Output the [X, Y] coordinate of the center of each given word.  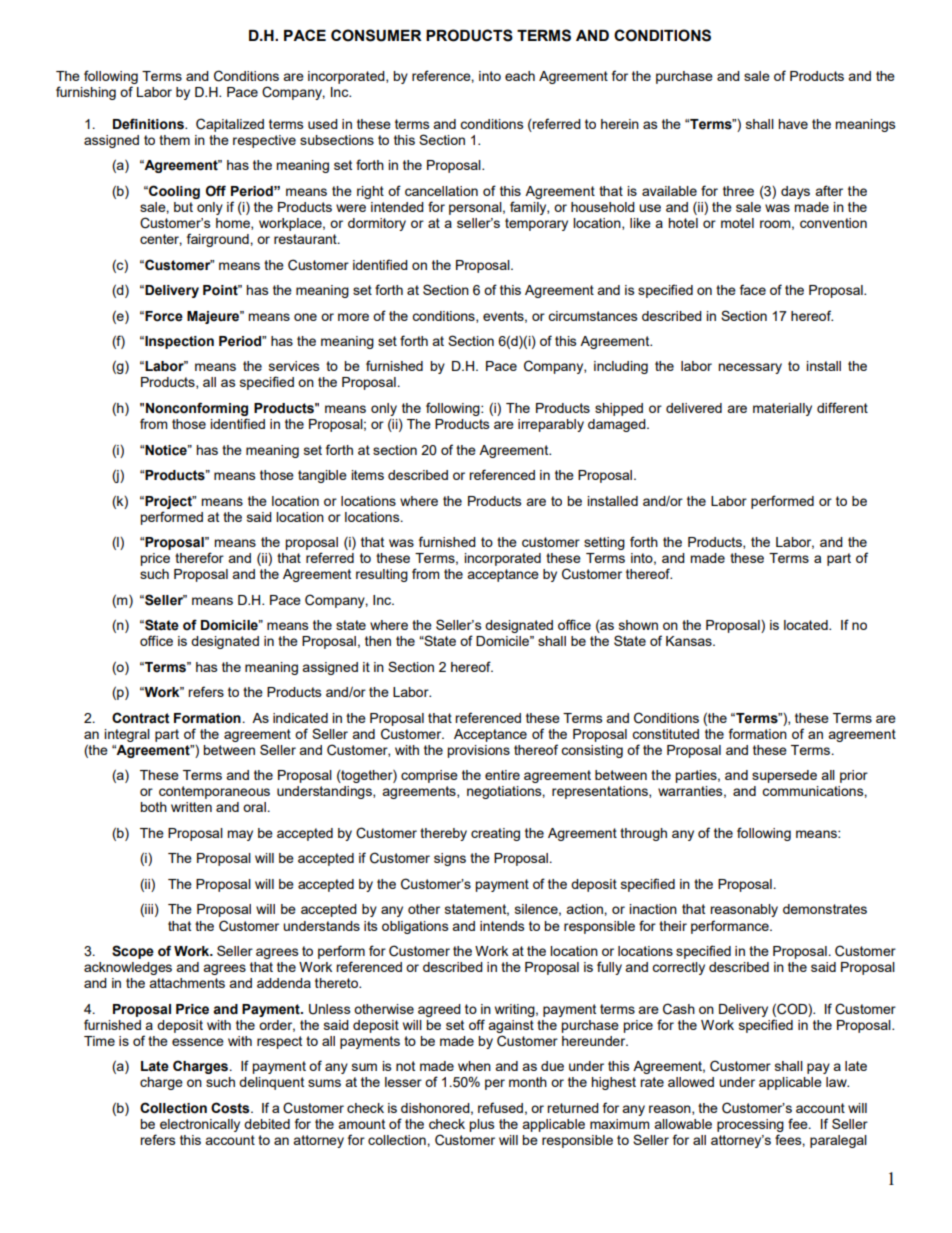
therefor [199, 557]
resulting [382, 575]
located [807, 625]
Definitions [149, 124]
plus [482, 1125]
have [793, 124]
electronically [200, 1125]
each [520, 76]
